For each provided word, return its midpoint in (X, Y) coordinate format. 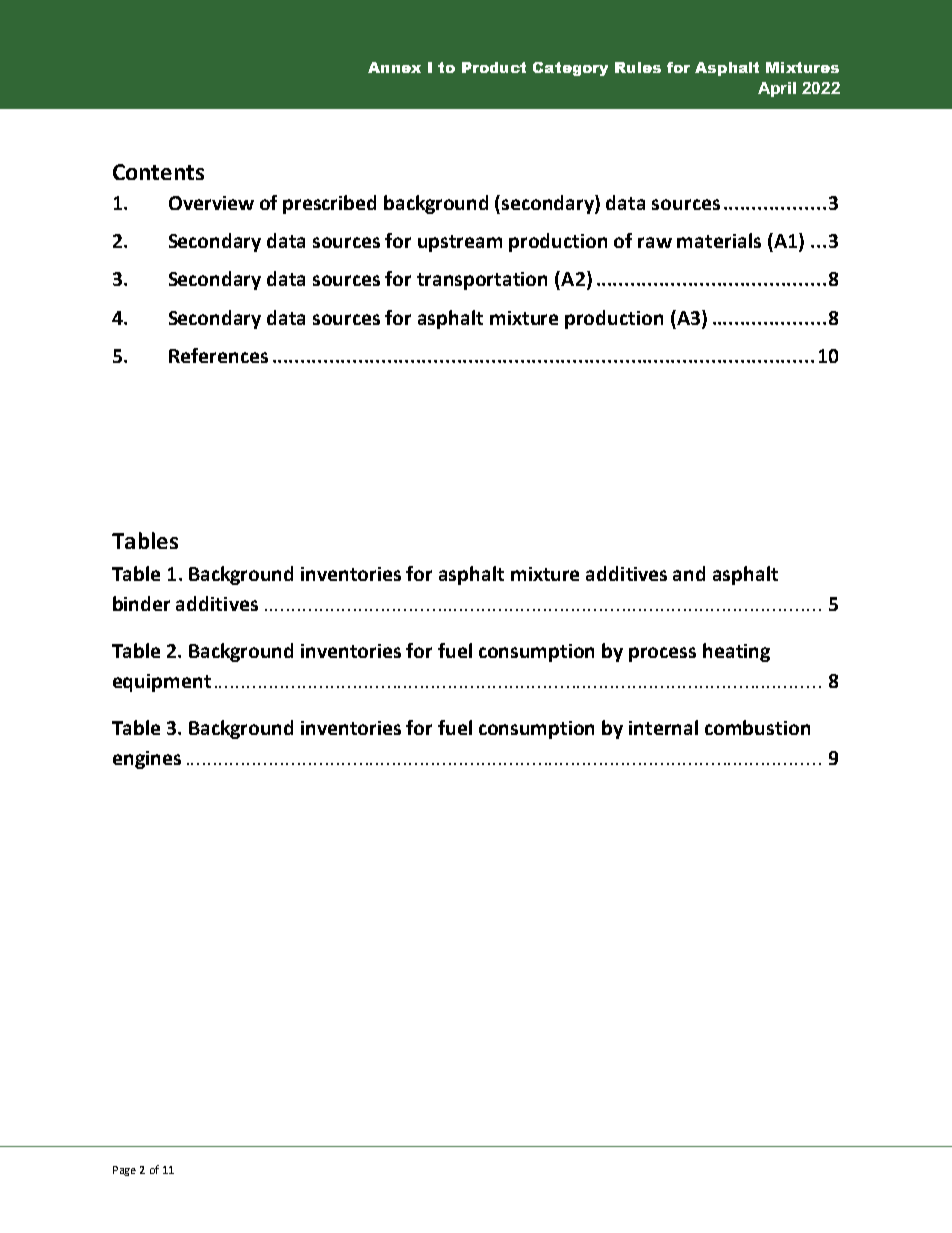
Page (124, 1171)
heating (736, 652)
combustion (757, 727)
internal (663, 727)
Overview (211, 203)
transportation (482, 281)
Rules (638, 67)
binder (141, 603)
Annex (394, 67)
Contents (158, 172)
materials (719, 240)
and (689, 573)
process (662, 654)
